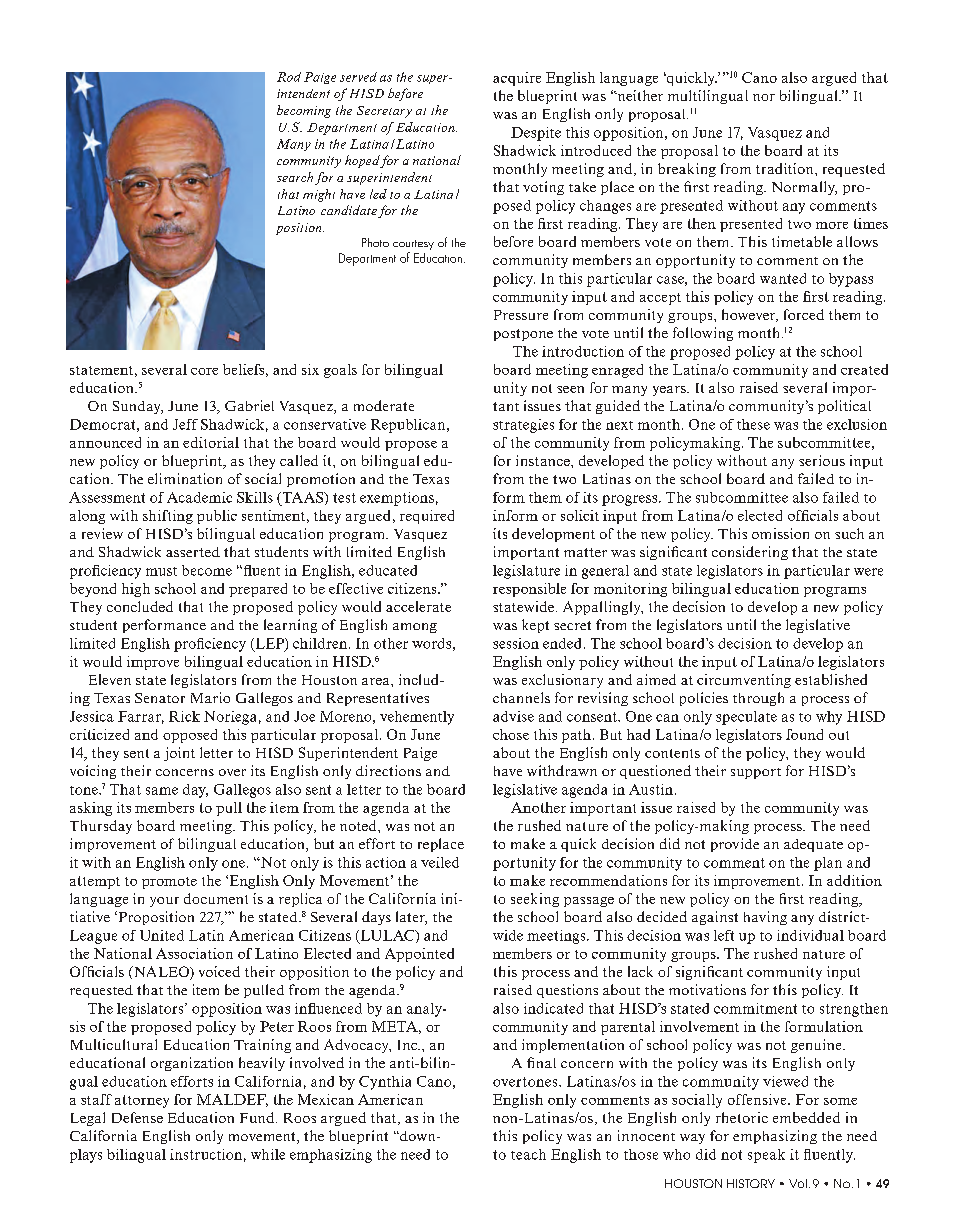 This screenshot has width=958, height=1232. What do you see at coordinates (204, 371) in the screenshot?
I see `core` at bounding box center [204, 371].
